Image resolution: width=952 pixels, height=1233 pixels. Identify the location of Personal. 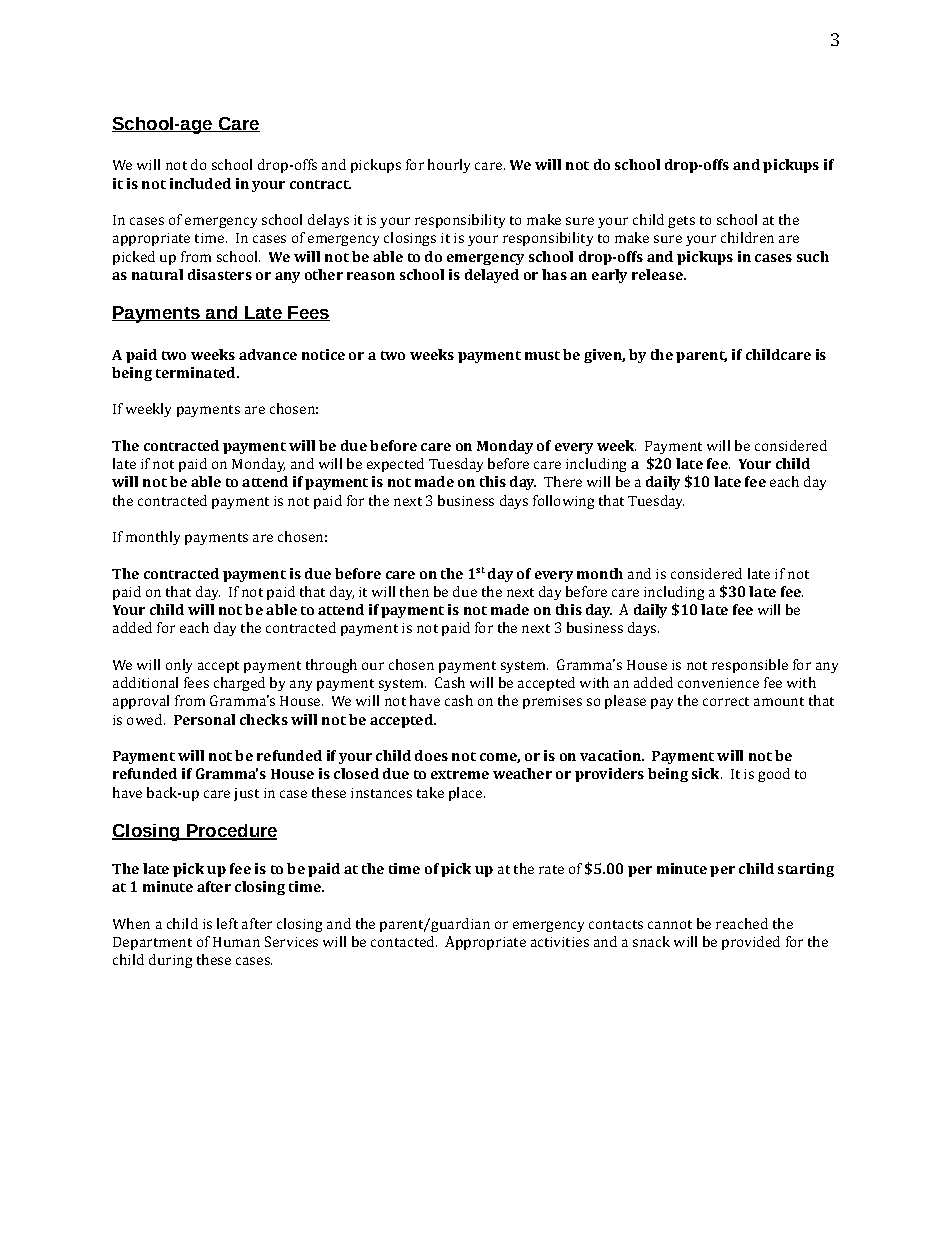
(204, 719).
